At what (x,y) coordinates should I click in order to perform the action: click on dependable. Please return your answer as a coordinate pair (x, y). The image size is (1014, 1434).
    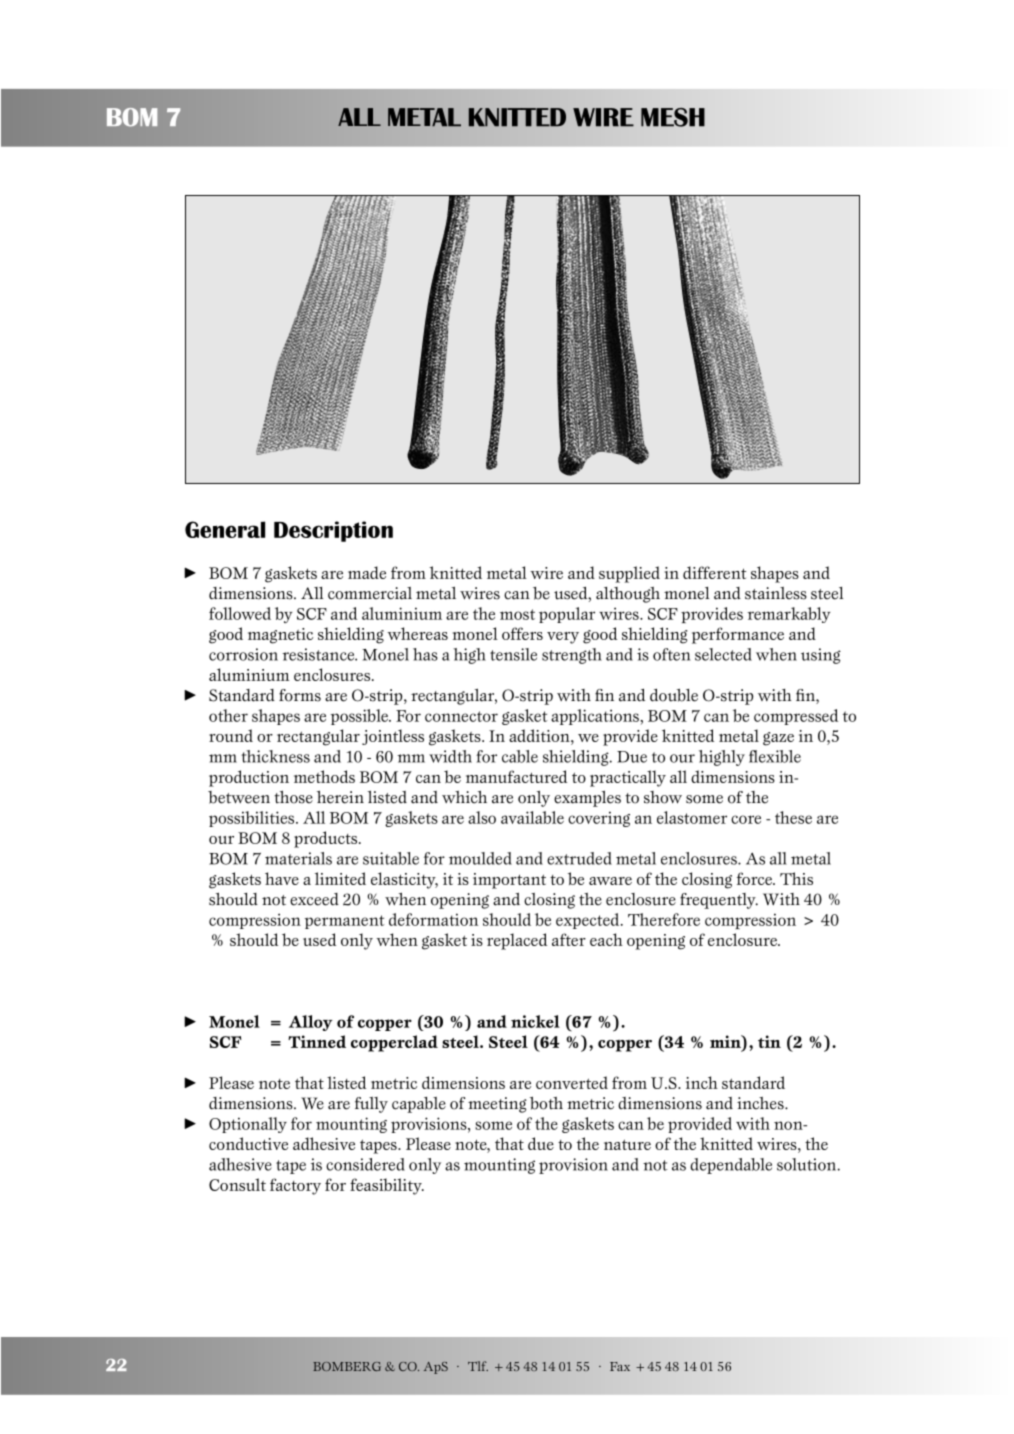
    Looking at the image, I should click on (731, 1166).
